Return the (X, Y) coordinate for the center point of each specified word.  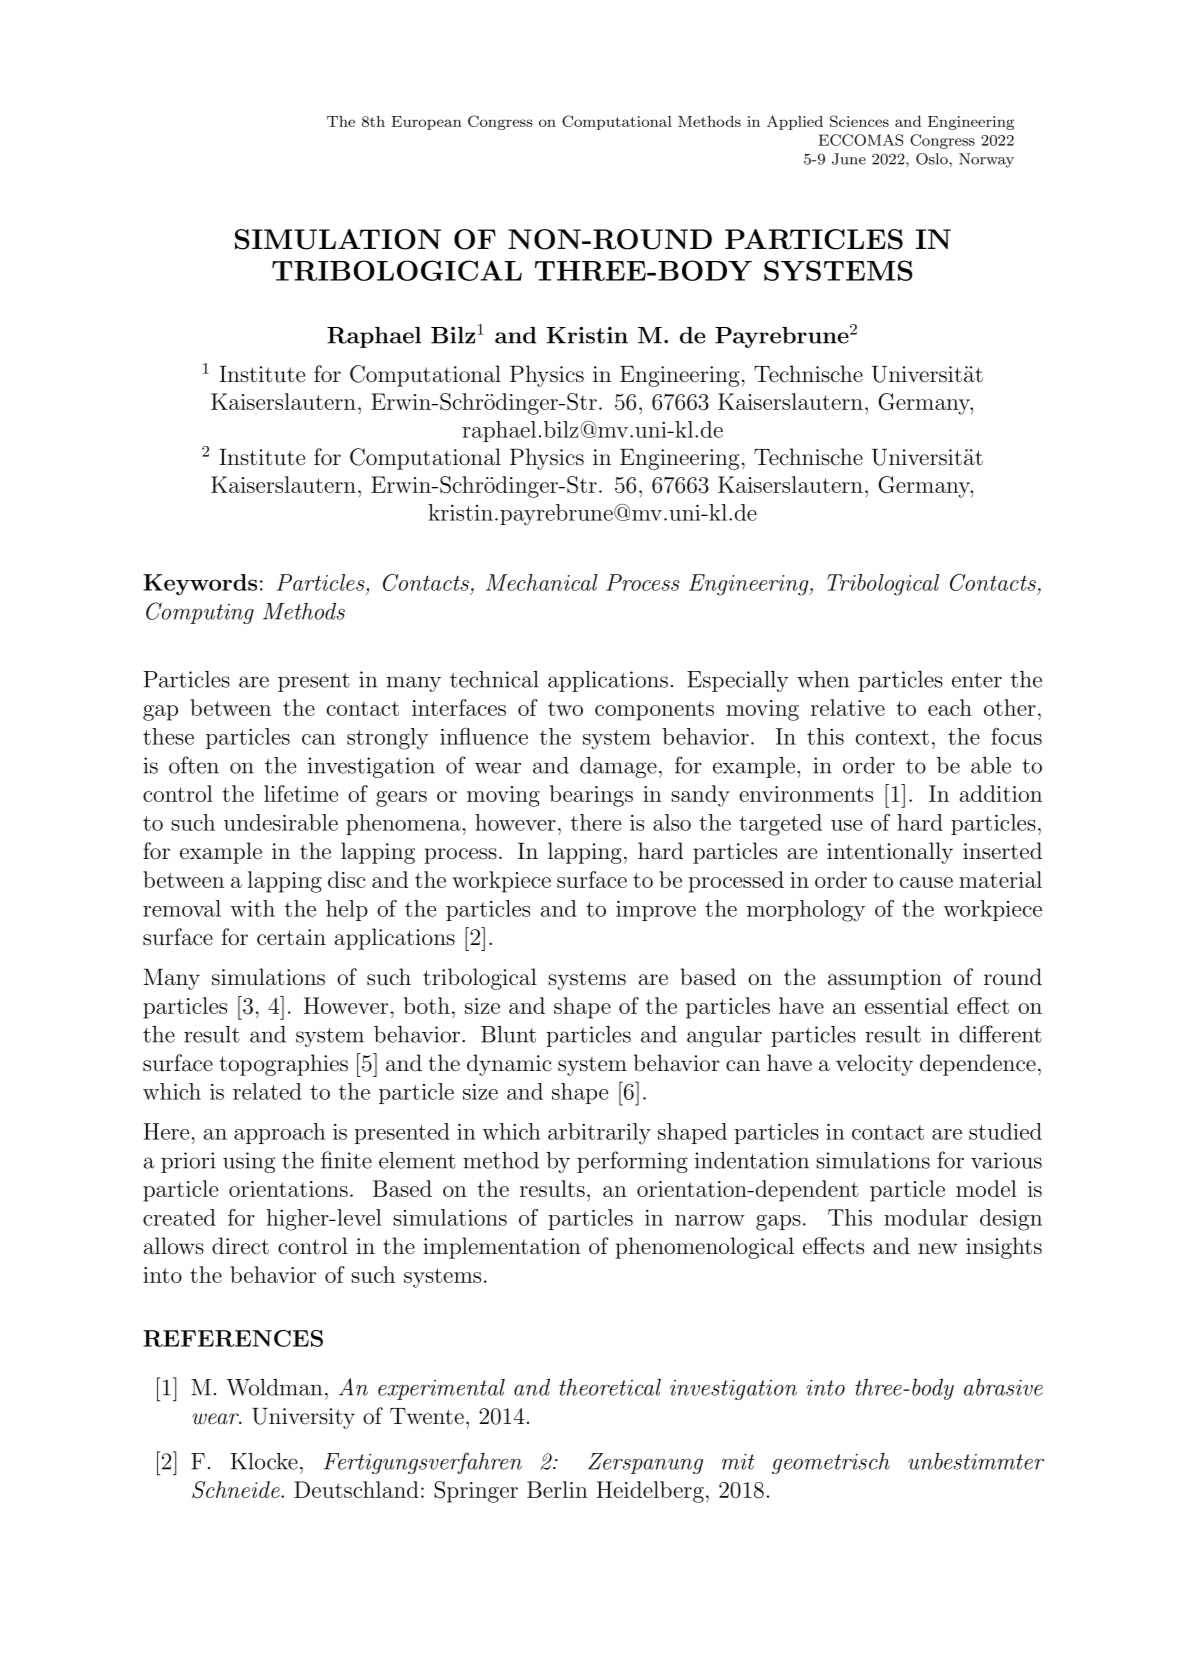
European (427, 123)
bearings (591, 796)
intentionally (890, 853)
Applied (795, 122)
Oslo (933, 159)
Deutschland (356, 1489)
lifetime (301, 793)
